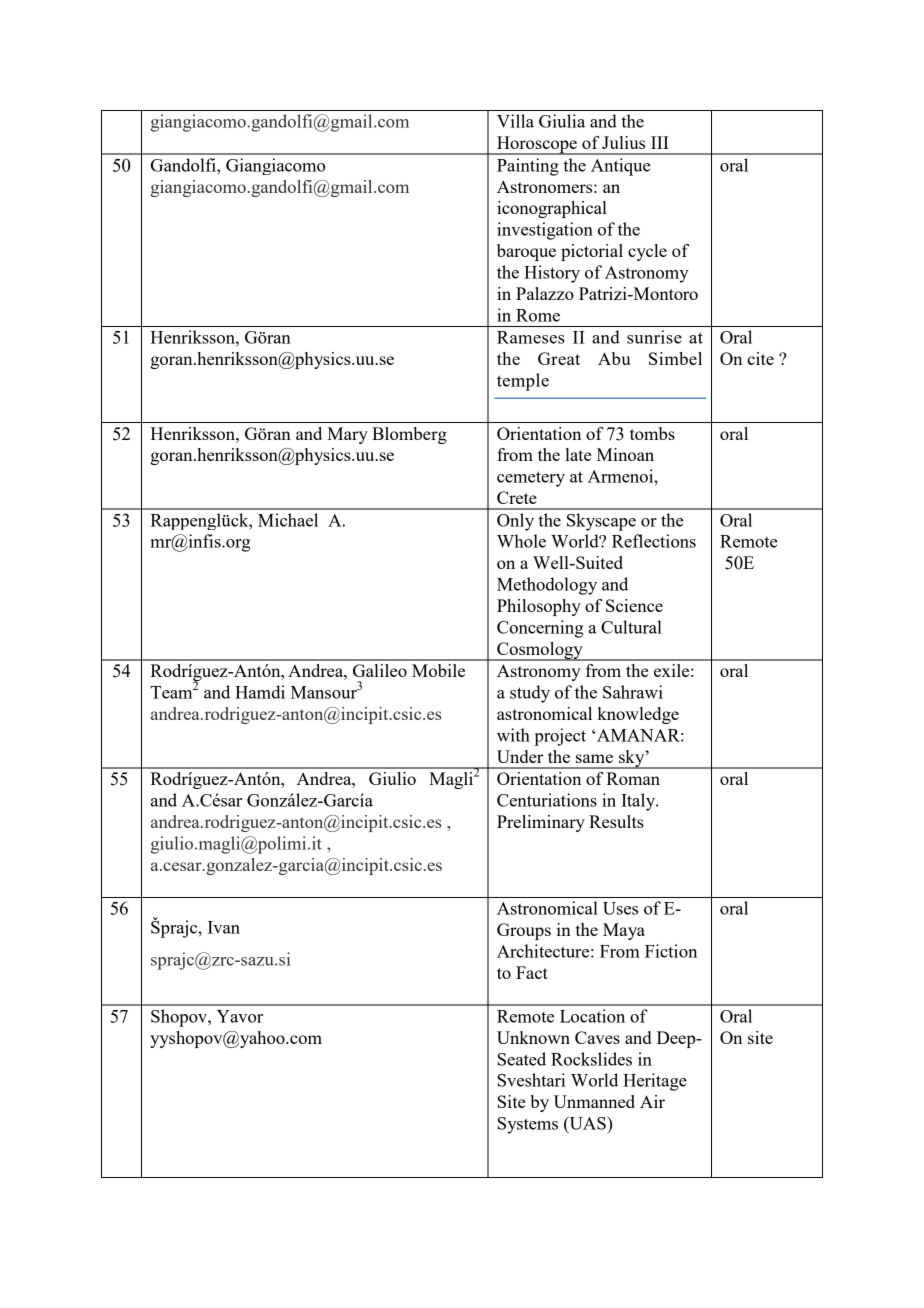 The height and width of the screenshot is (1308, 924). What do you see at coordinates (347, 435) in the screenshot?
I see `Mary` at bounding box center [347, 435].
